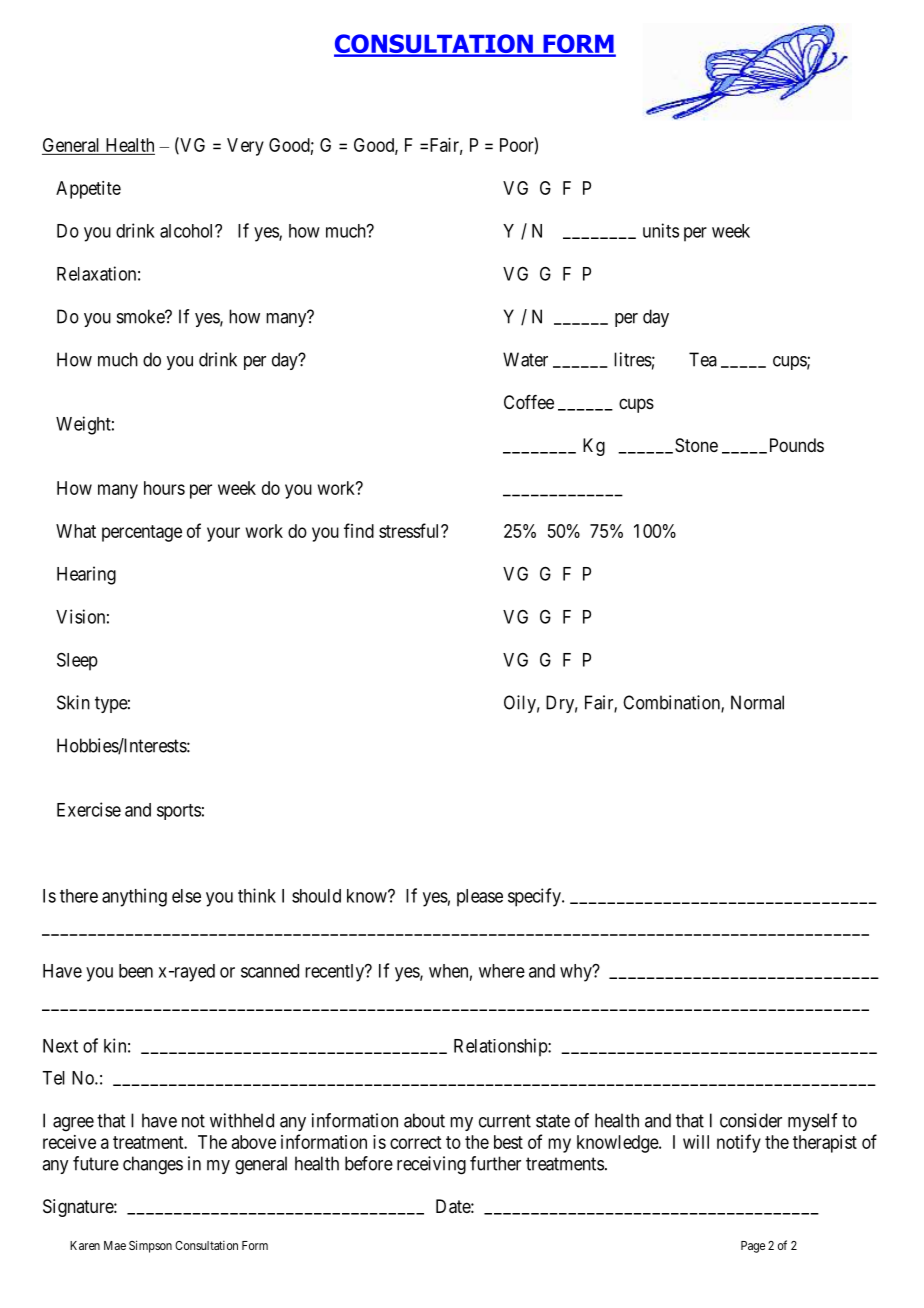  I want to click on Combination, so click(672, 703).
